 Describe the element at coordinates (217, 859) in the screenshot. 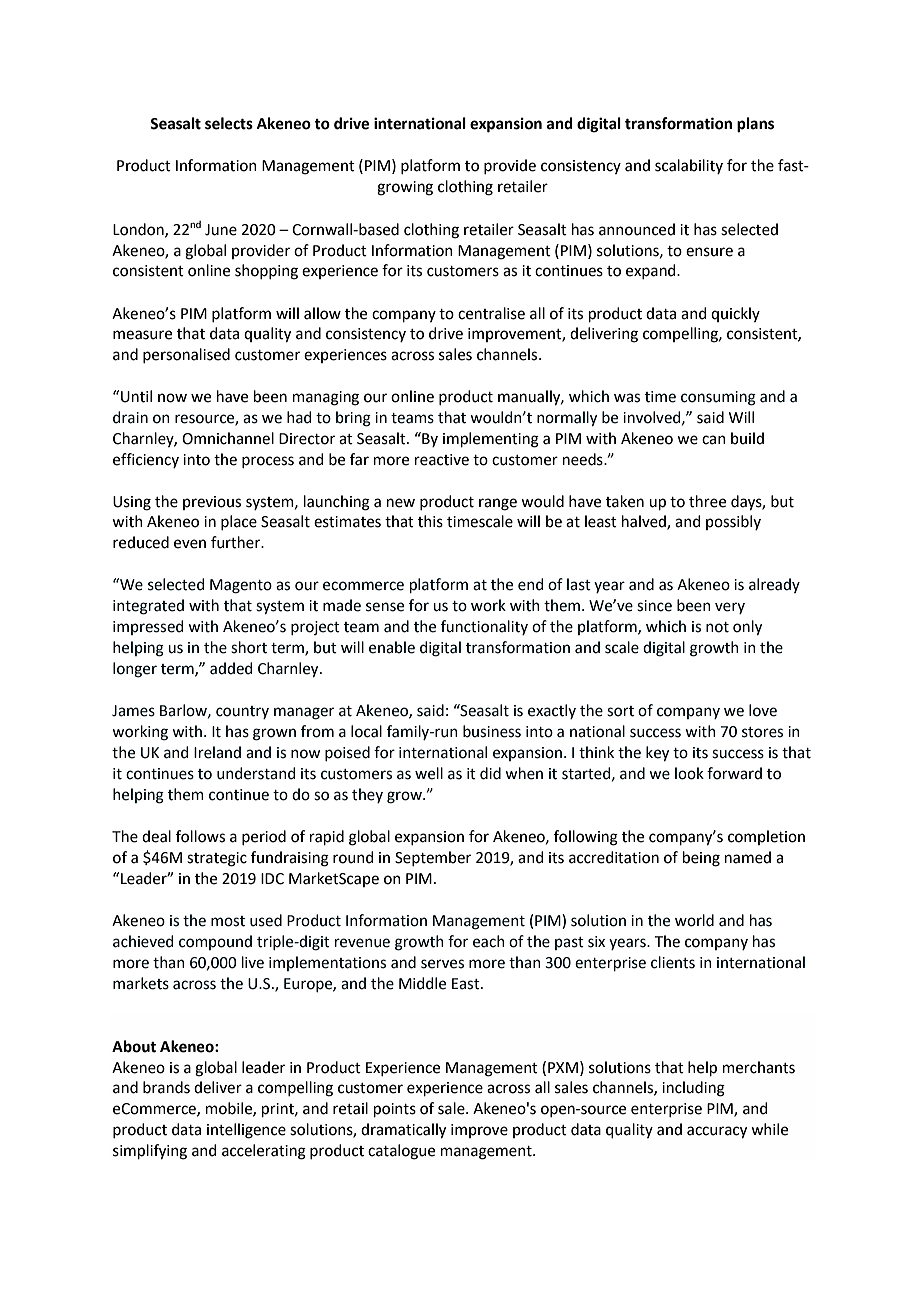

I see `strategic` at that location.
